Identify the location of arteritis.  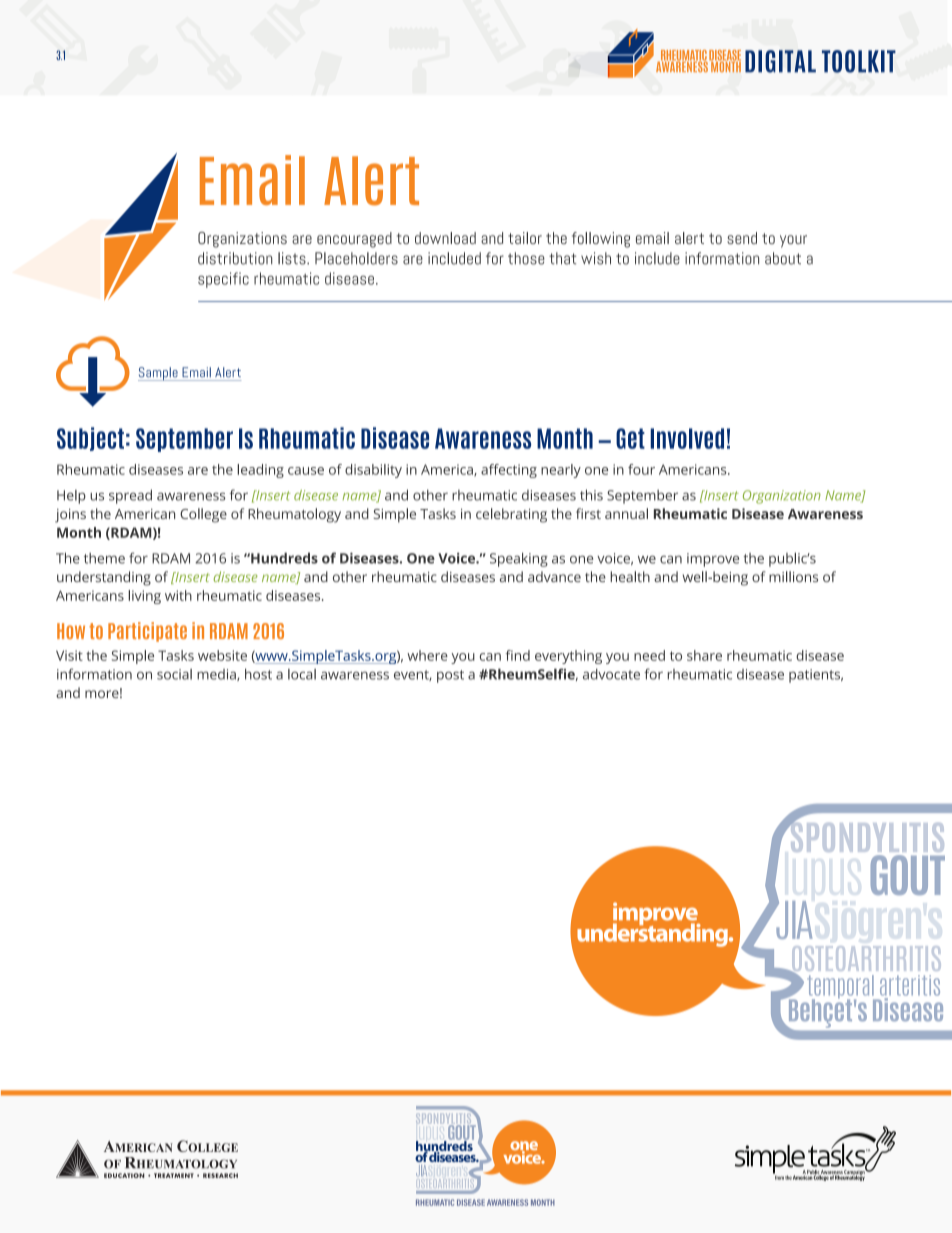
(910, 985).
